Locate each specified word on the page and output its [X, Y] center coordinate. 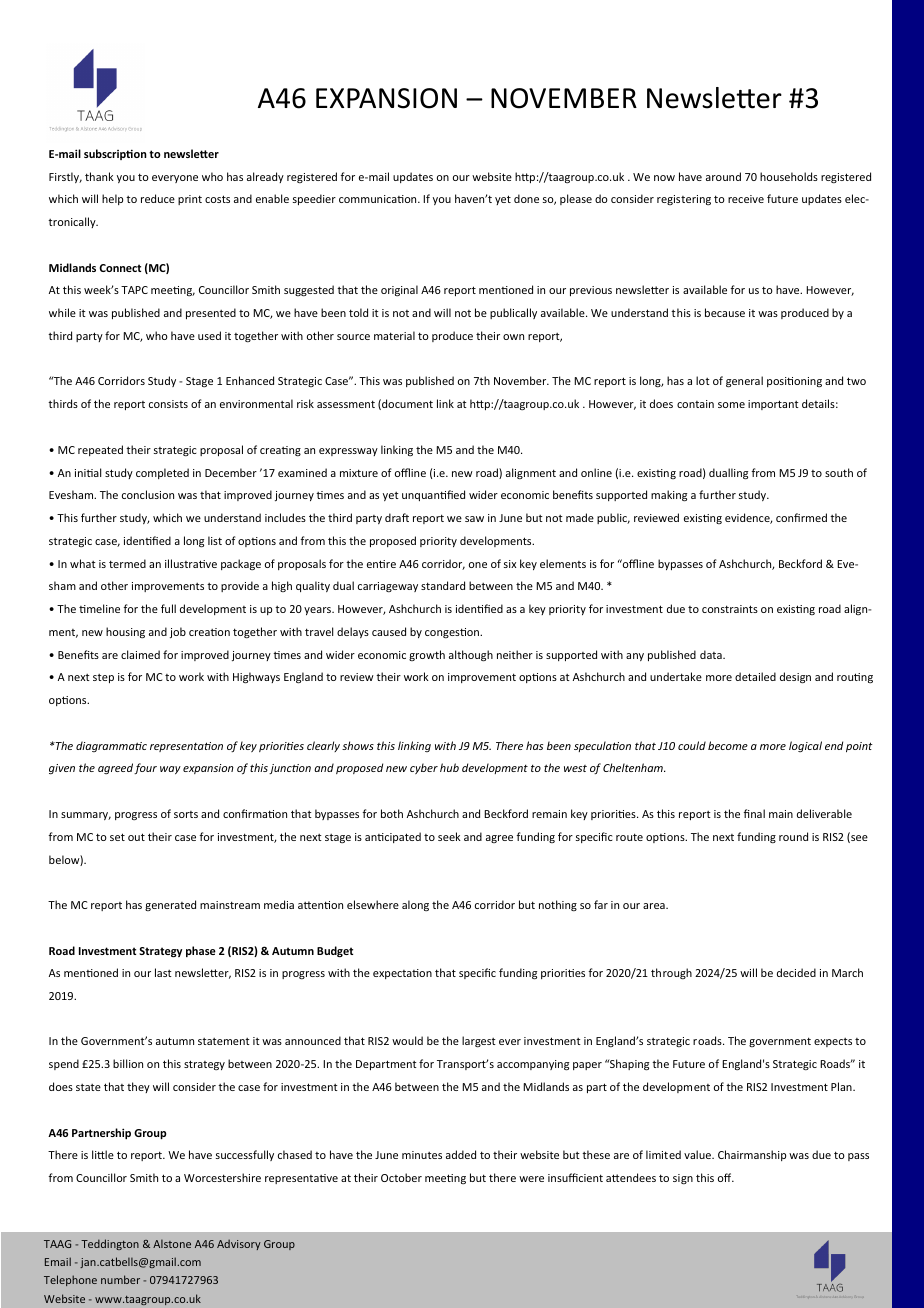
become [728, 745]
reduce [158, 198]
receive [746, 199]
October [401, 1177]
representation [186, 747]
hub [449, 767]
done [526, 198]
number [120, 1279]
